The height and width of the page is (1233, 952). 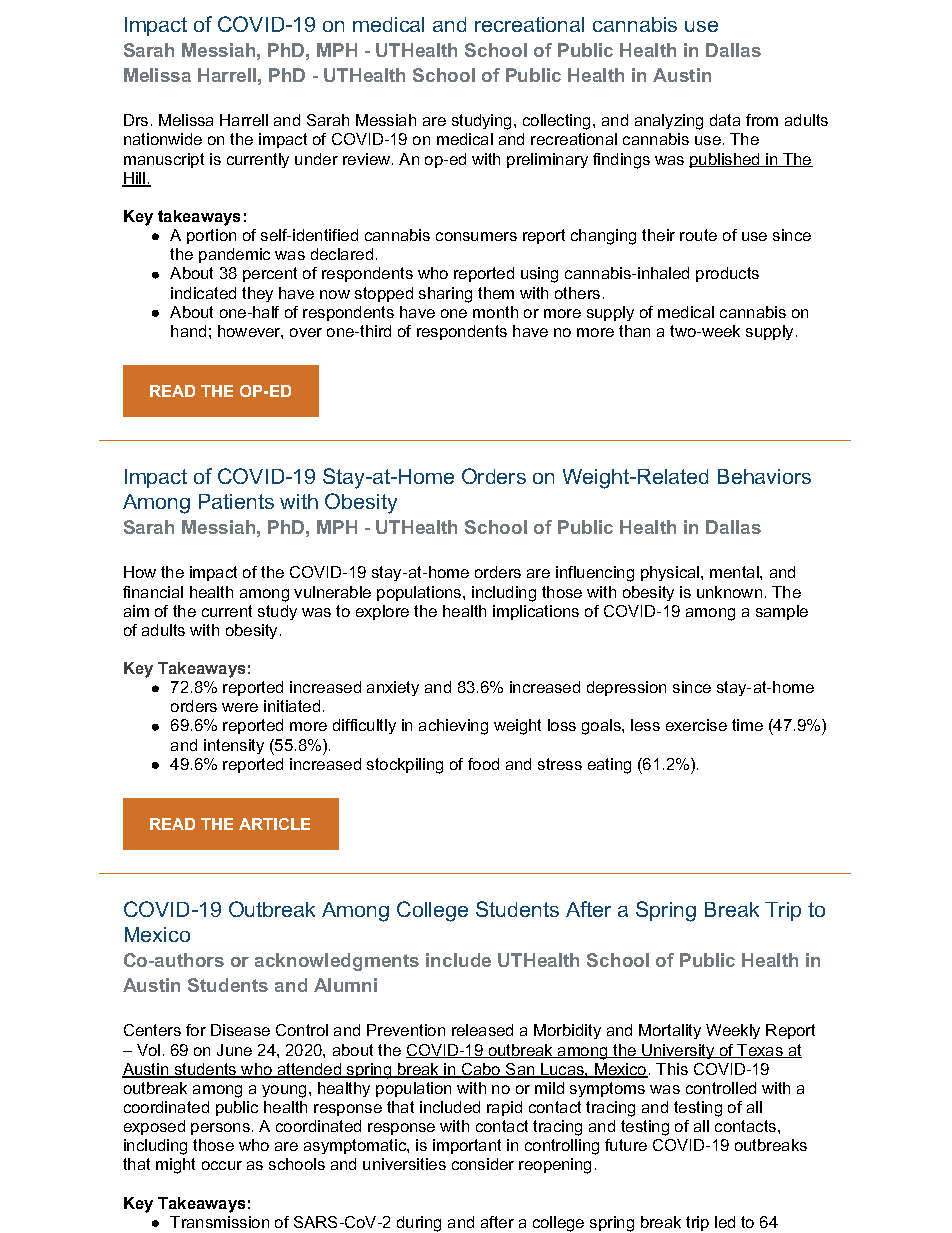 What do you see at coordinates (696, 725) in the page?
I see `exercise` at bounding box center [696, 725].
